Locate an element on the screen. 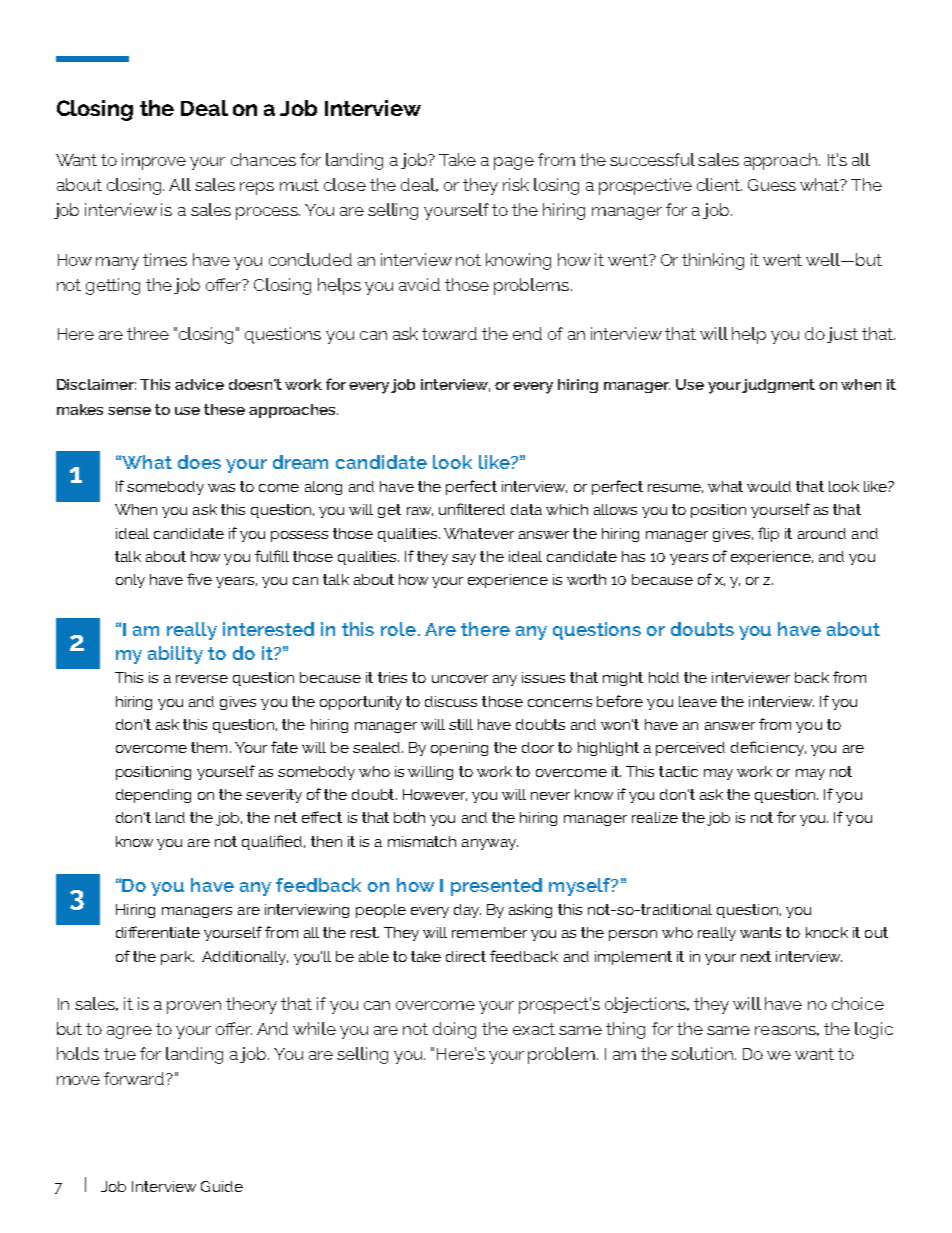 Image resolution: width=952 pixels, height=1233 pixels. ability is located at coordinates (175, 655).
